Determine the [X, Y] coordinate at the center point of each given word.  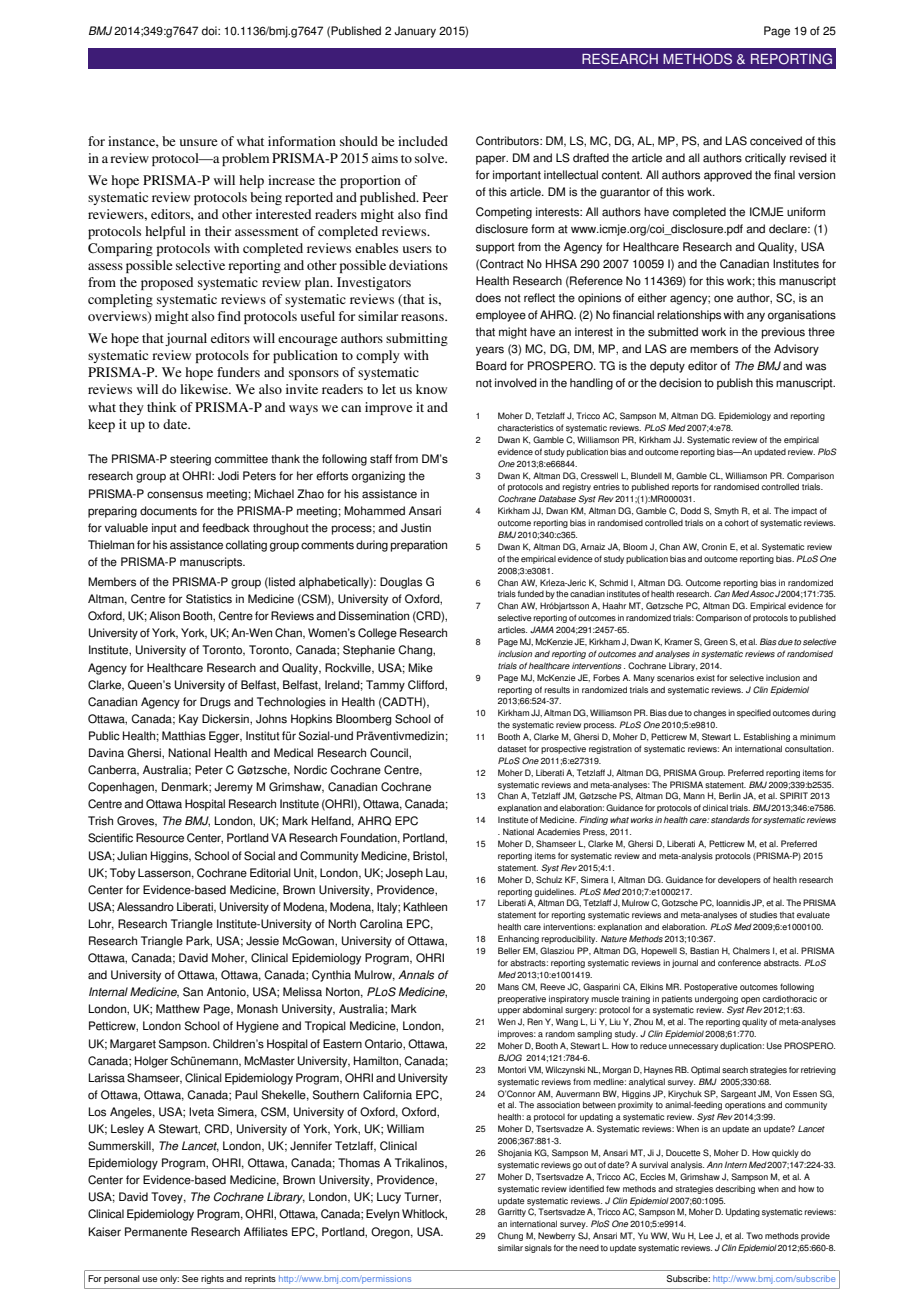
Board [491, 366]
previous [783, 333]
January [415, 32]
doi [210, 31]
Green [716, 641]
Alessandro [145, 907]
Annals [416, 975]
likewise [205, 389]
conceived [776, 141]
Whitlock [424, 1214]
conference [739, 962]
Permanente [156, 1232]
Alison [164, 616]
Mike [420, 668]
